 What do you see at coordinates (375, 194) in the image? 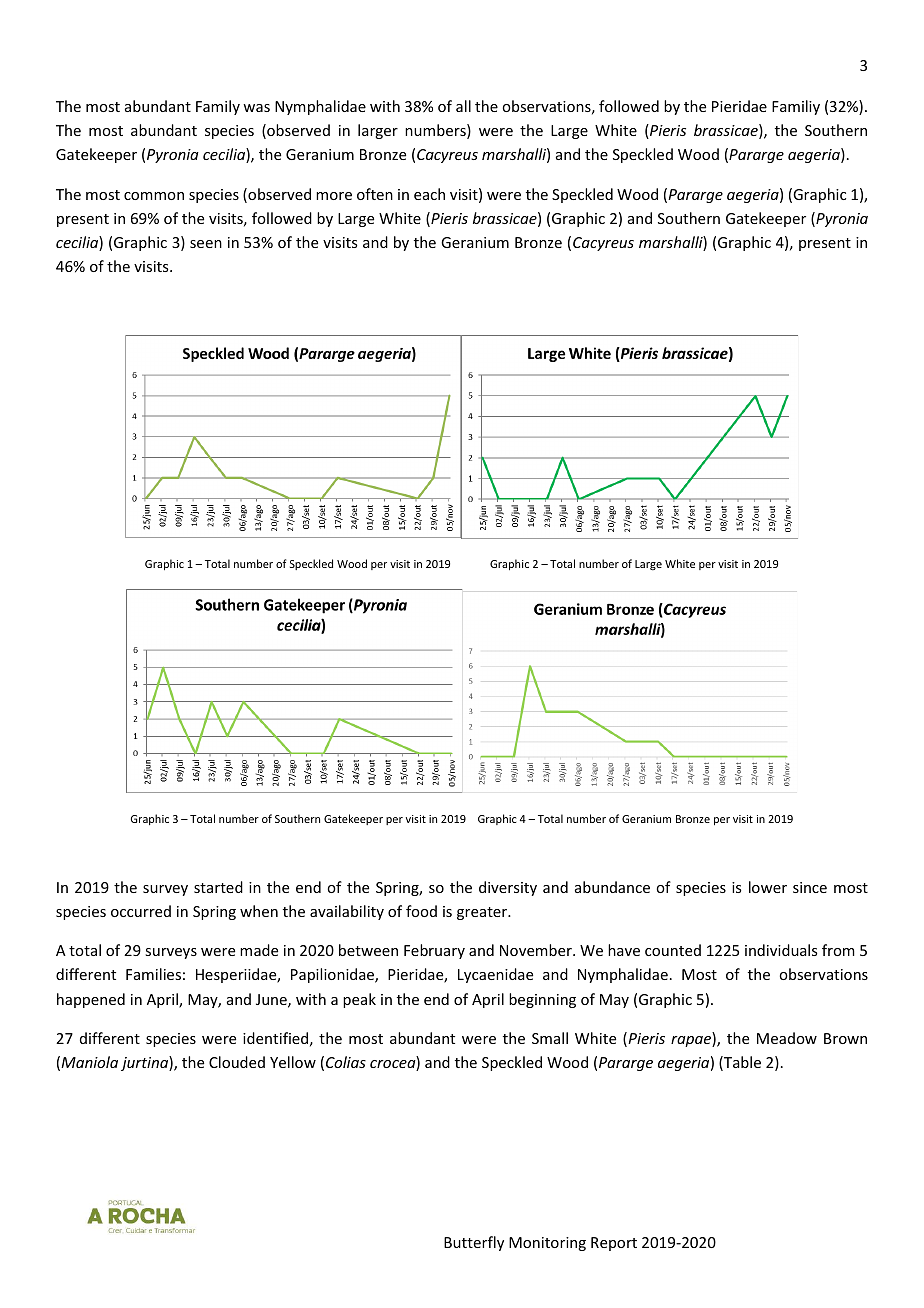
I see `often` at bounding box center [375, 194].
